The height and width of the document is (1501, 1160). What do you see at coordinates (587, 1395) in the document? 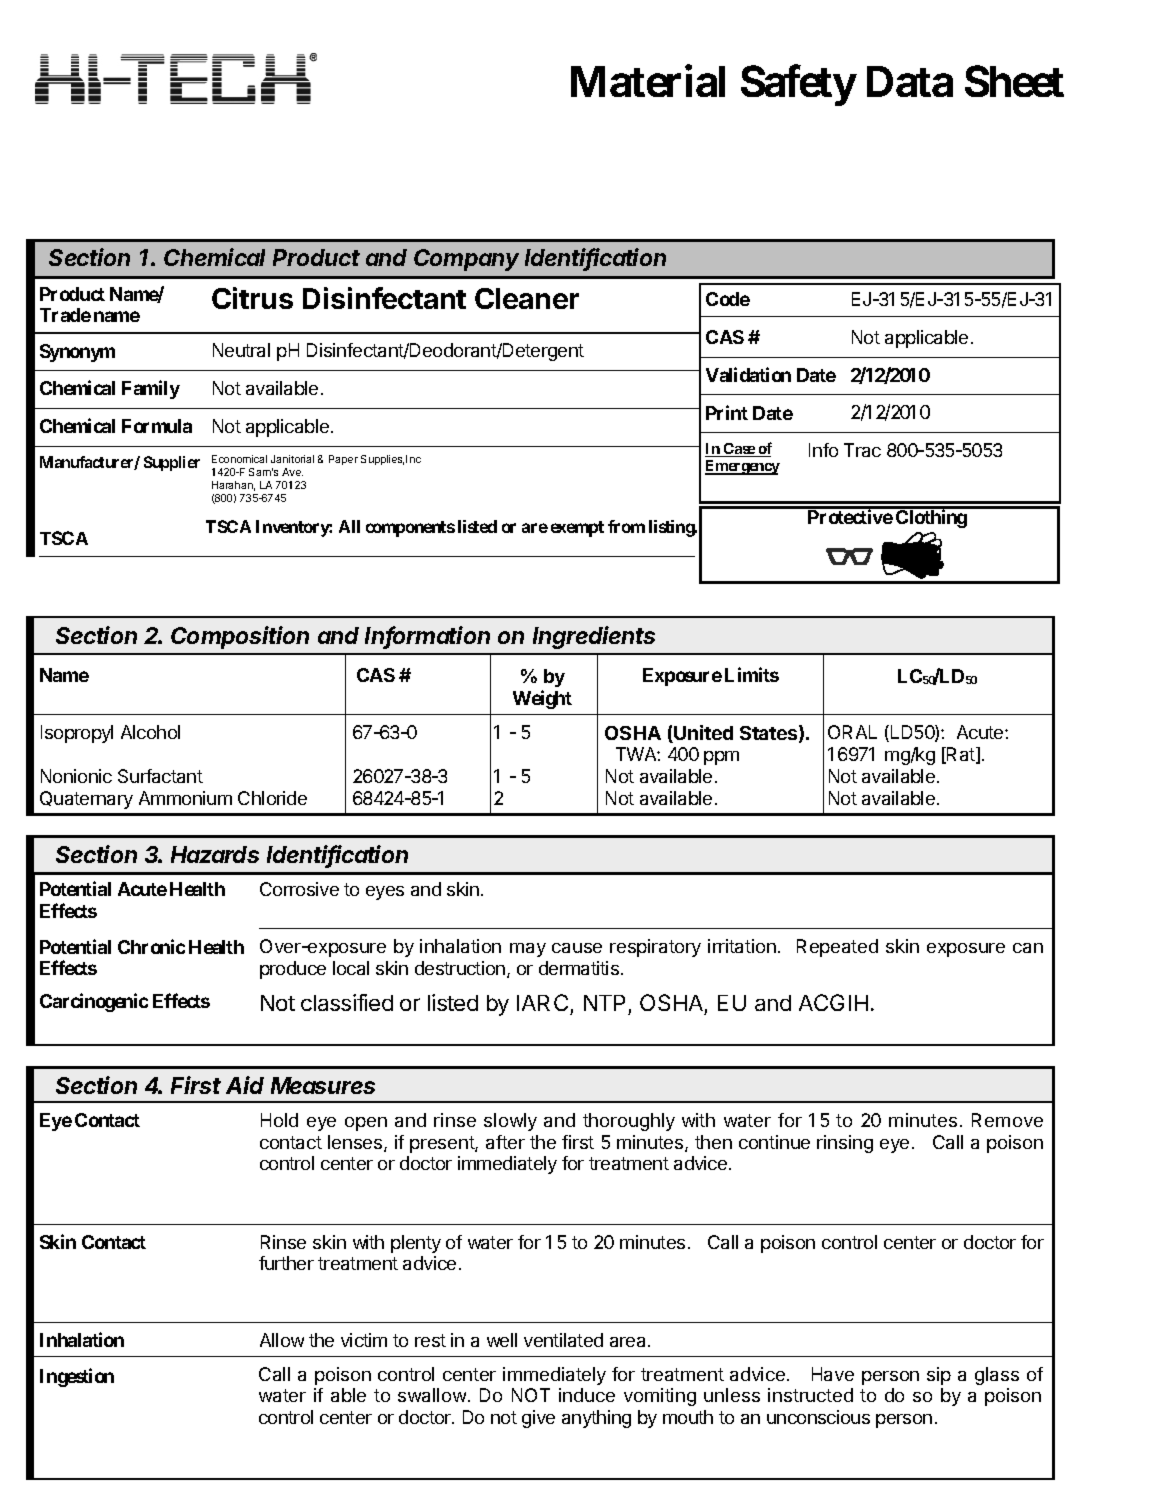
I see `induce` at bounding box center [587, 1395].
